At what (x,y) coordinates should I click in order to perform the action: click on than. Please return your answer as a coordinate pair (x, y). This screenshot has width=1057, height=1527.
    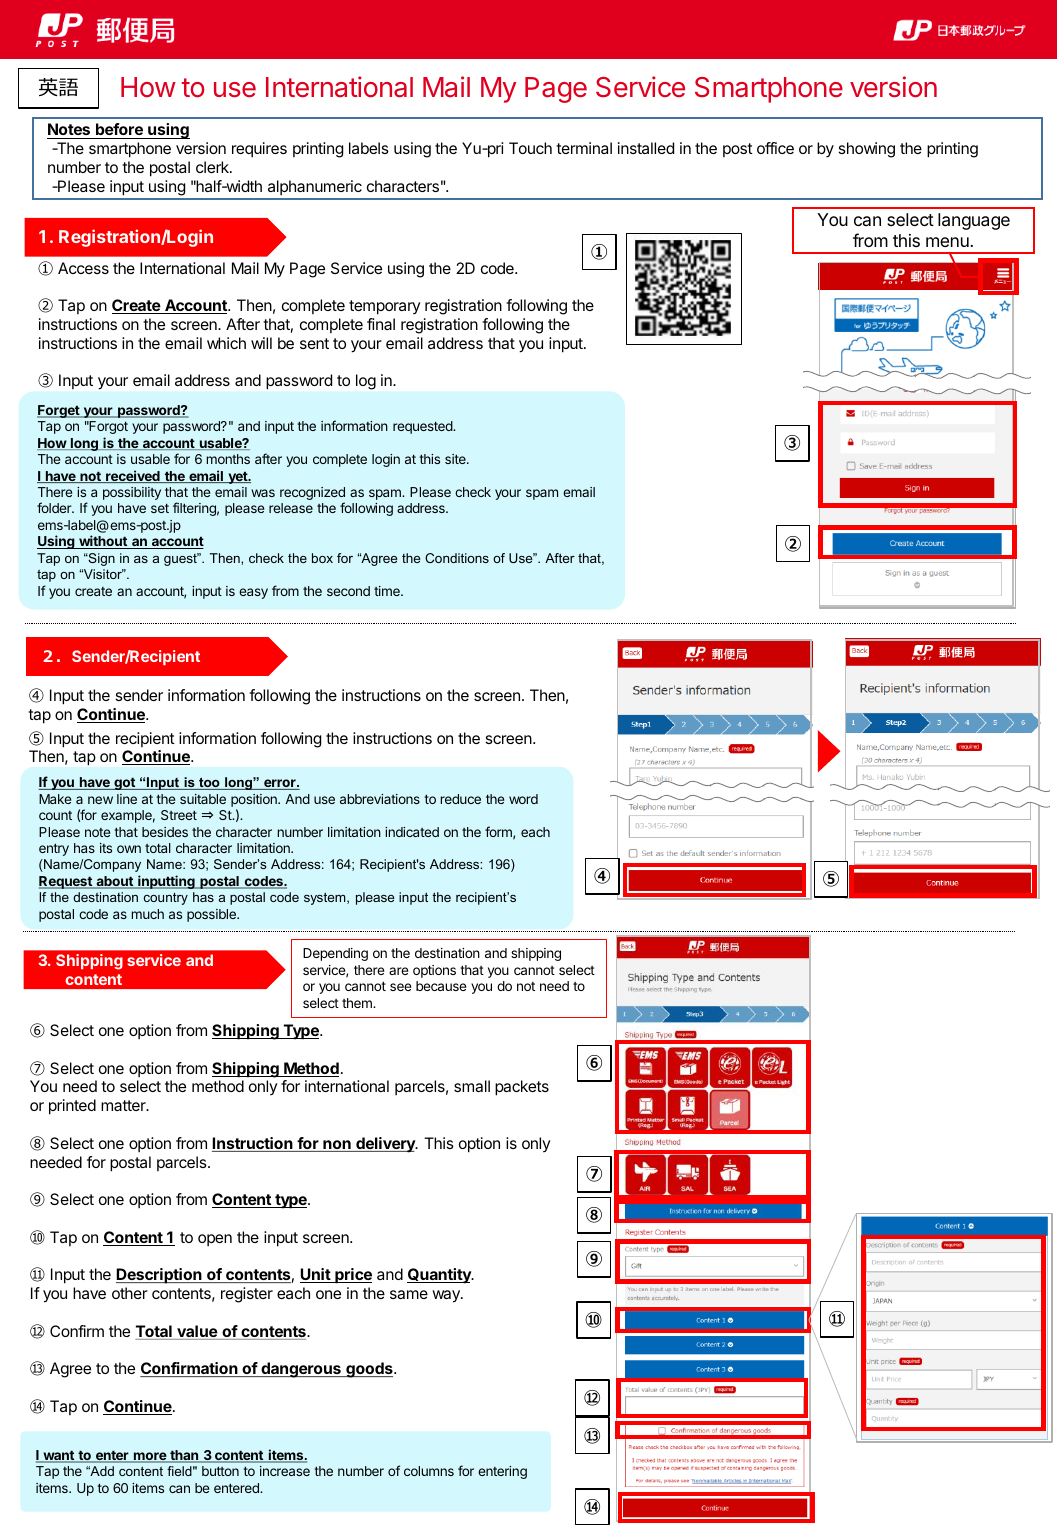
    Looking at the image, I should click on (184, 1456).
